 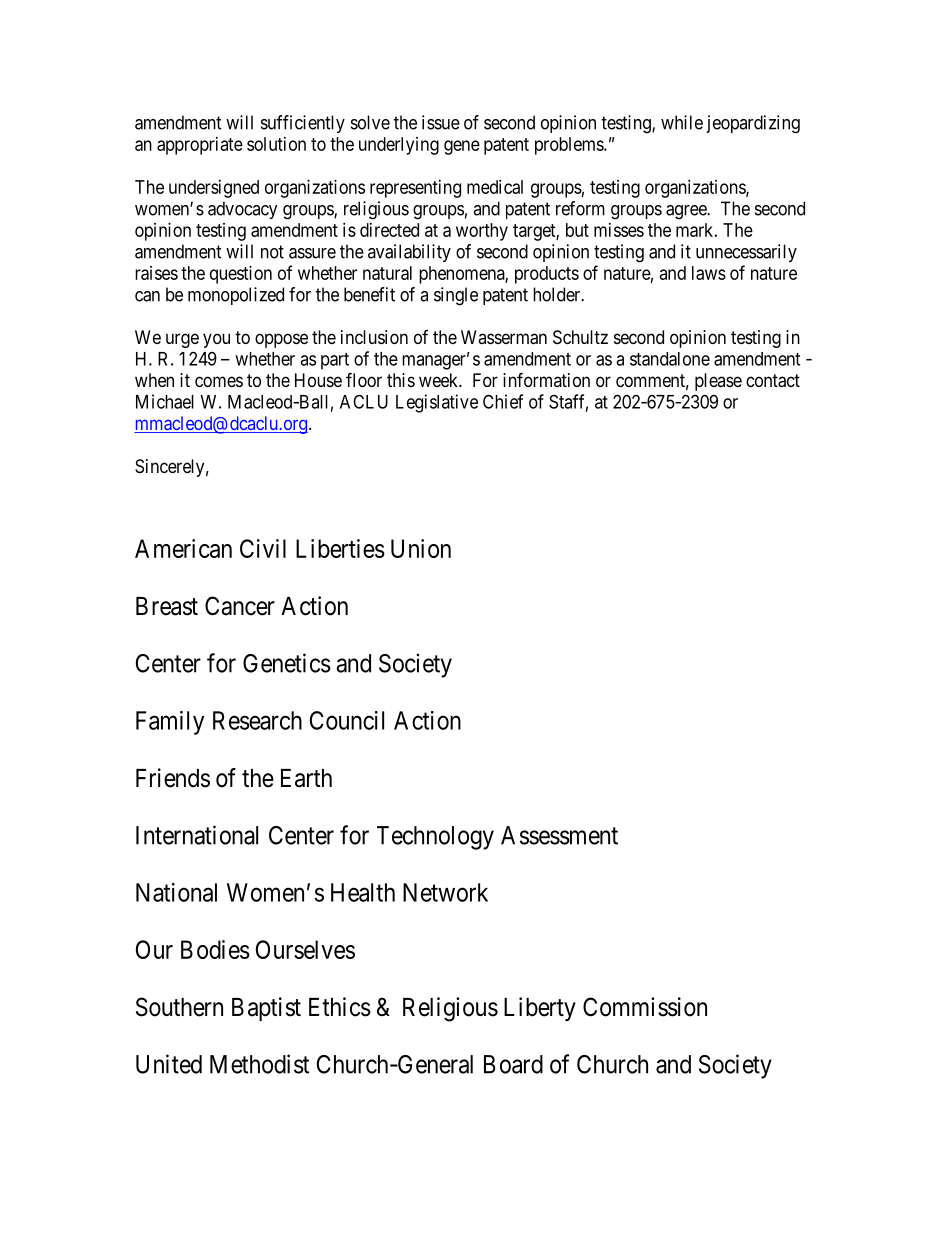 What do you see at coordinates (559, 835) in the screenshot?
I see `Assessment` at bounding box center [559, 835].
